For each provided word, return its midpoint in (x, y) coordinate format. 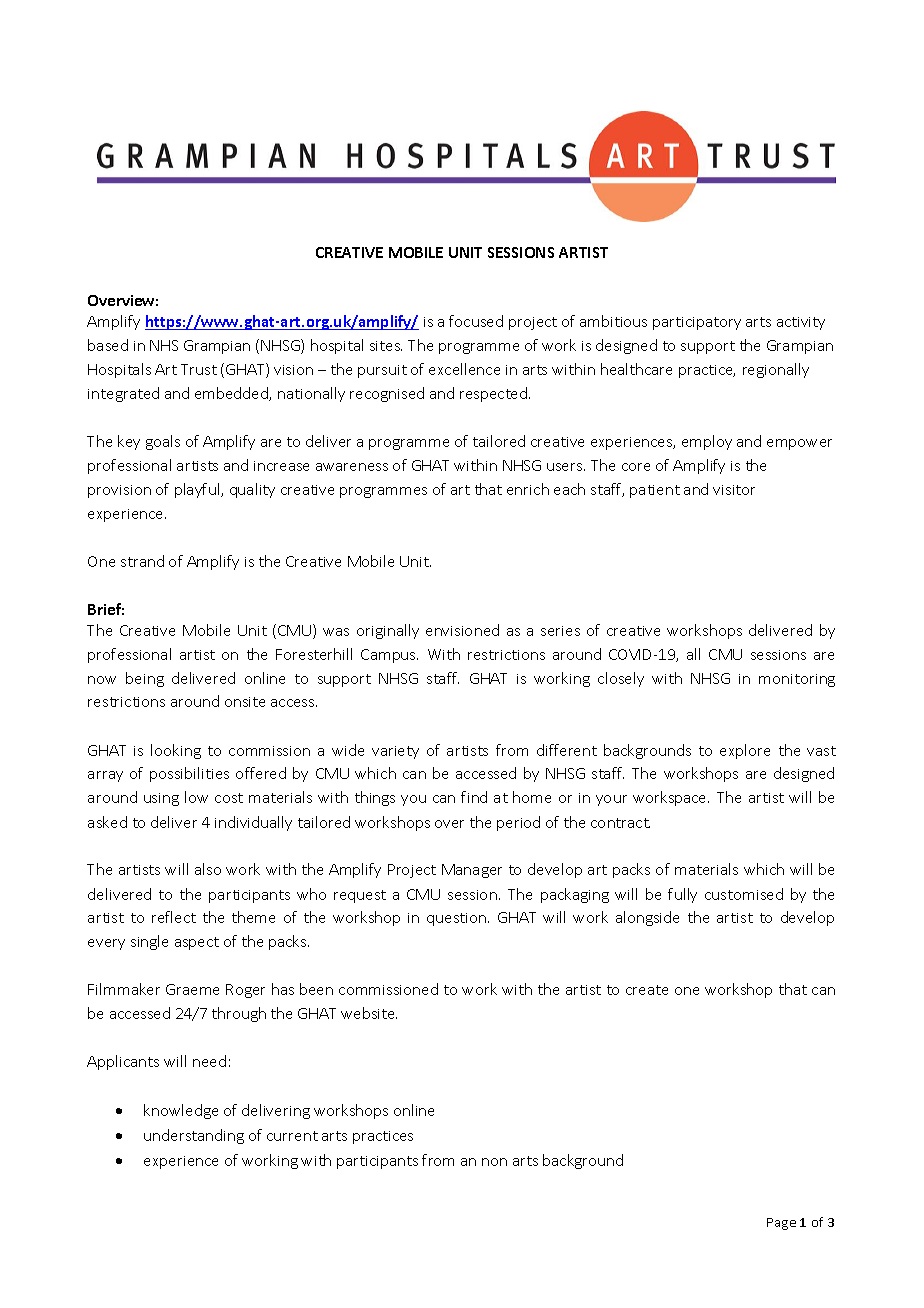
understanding (194, 1136)
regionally (776, 370)
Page (781, 1224)
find (474, 797)
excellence (464, 369)
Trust (199, 369)
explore (745, 751)
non (494, 1162)
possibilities (189, 774)
